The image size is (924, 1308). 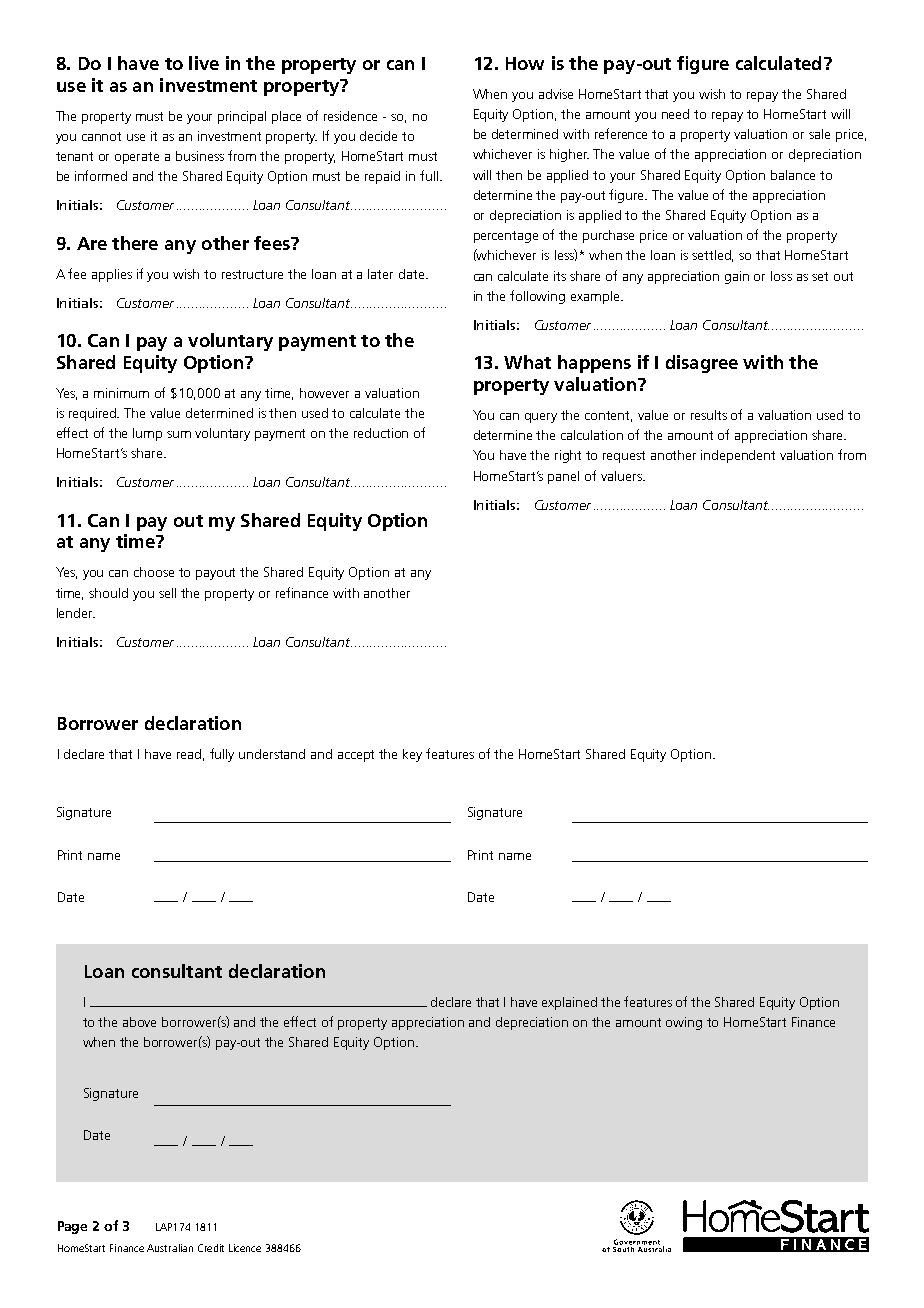 I want to click on need, so click(x=675, y=114).
